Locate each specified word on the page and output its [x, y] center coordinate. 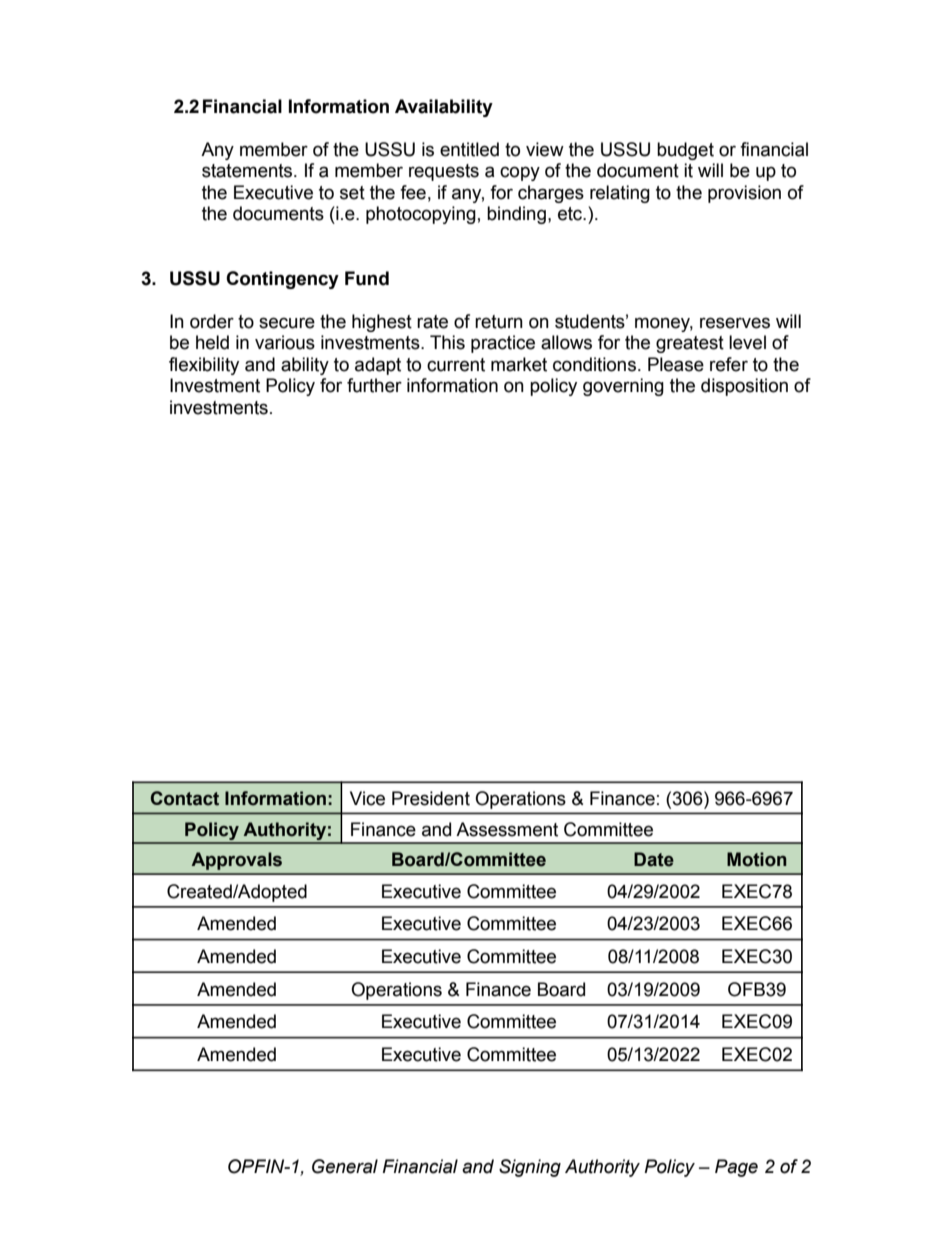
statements [248, 171]
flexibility [204, 366]
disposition [744, 387]
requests [444, 172]
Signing [530, 1168]
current [456, 365]
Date [654, 859]
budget [685, 151]
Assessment [507, 829]
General [345, 1166]
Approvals [236, 861]
